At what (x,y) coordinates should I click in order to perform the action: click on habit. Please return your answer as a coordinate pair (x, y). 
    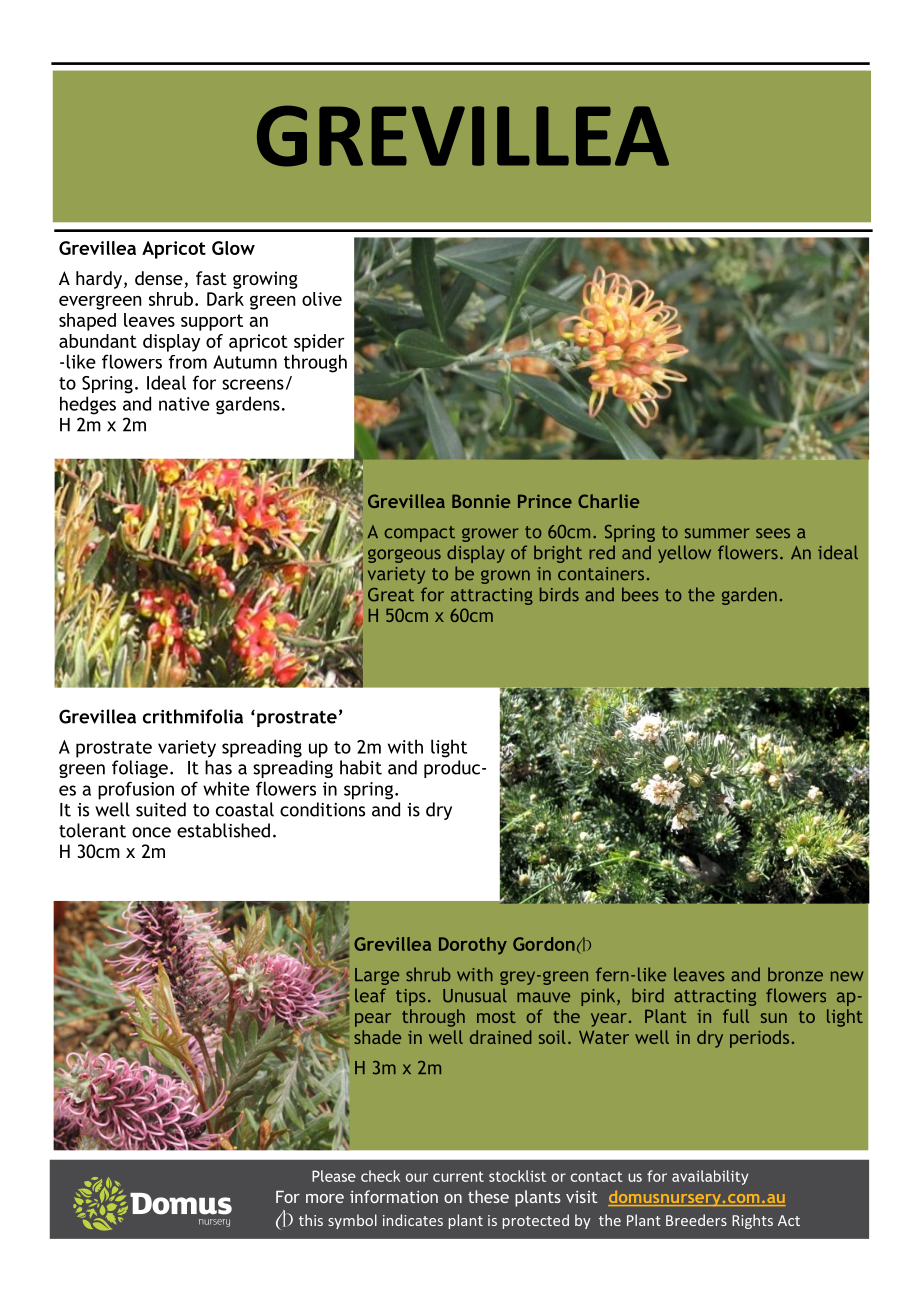
    Looking at the image, I should click on (361, 767).
